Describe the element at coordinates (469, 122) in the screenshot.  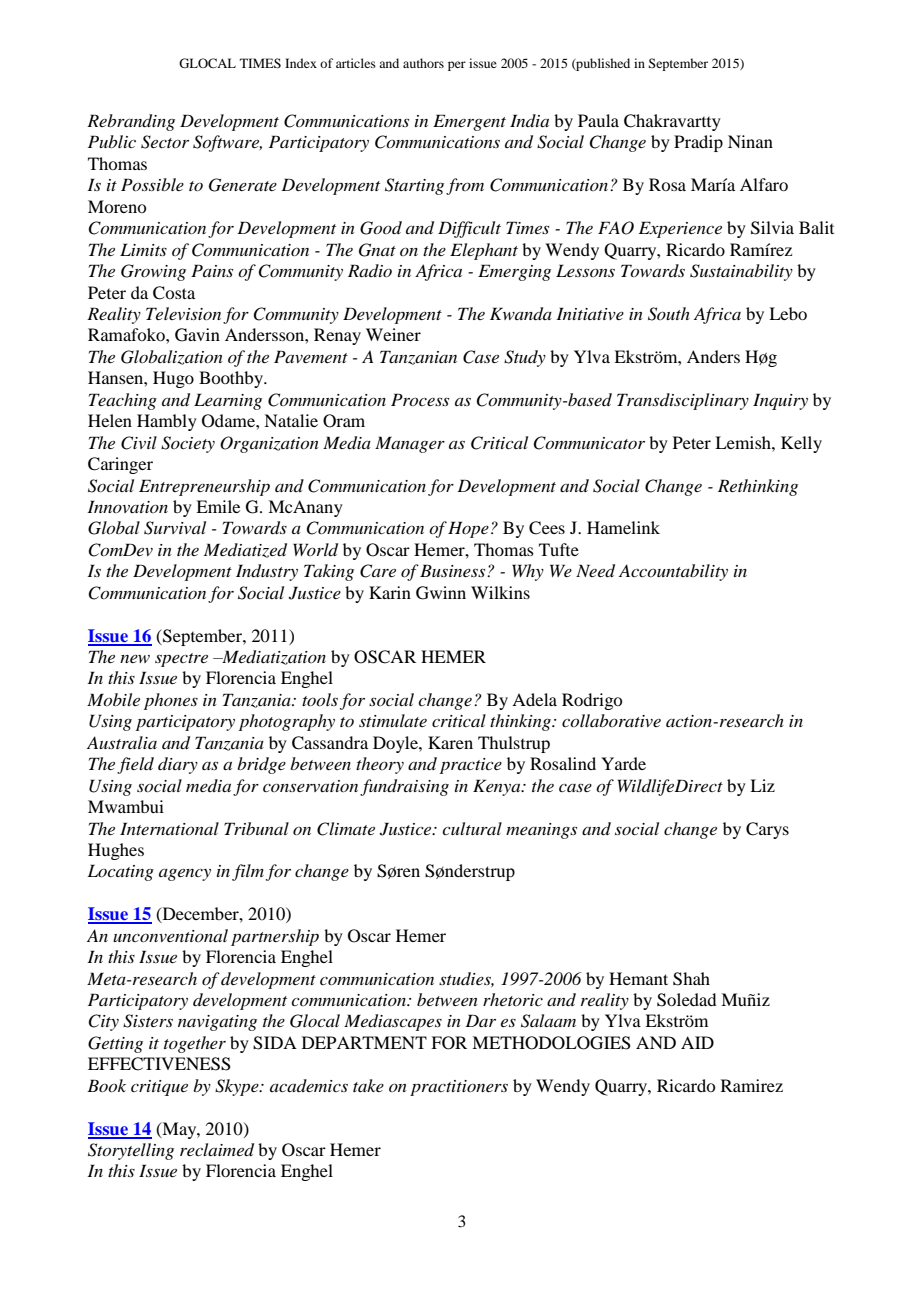
I see `Emergent` at that location.
